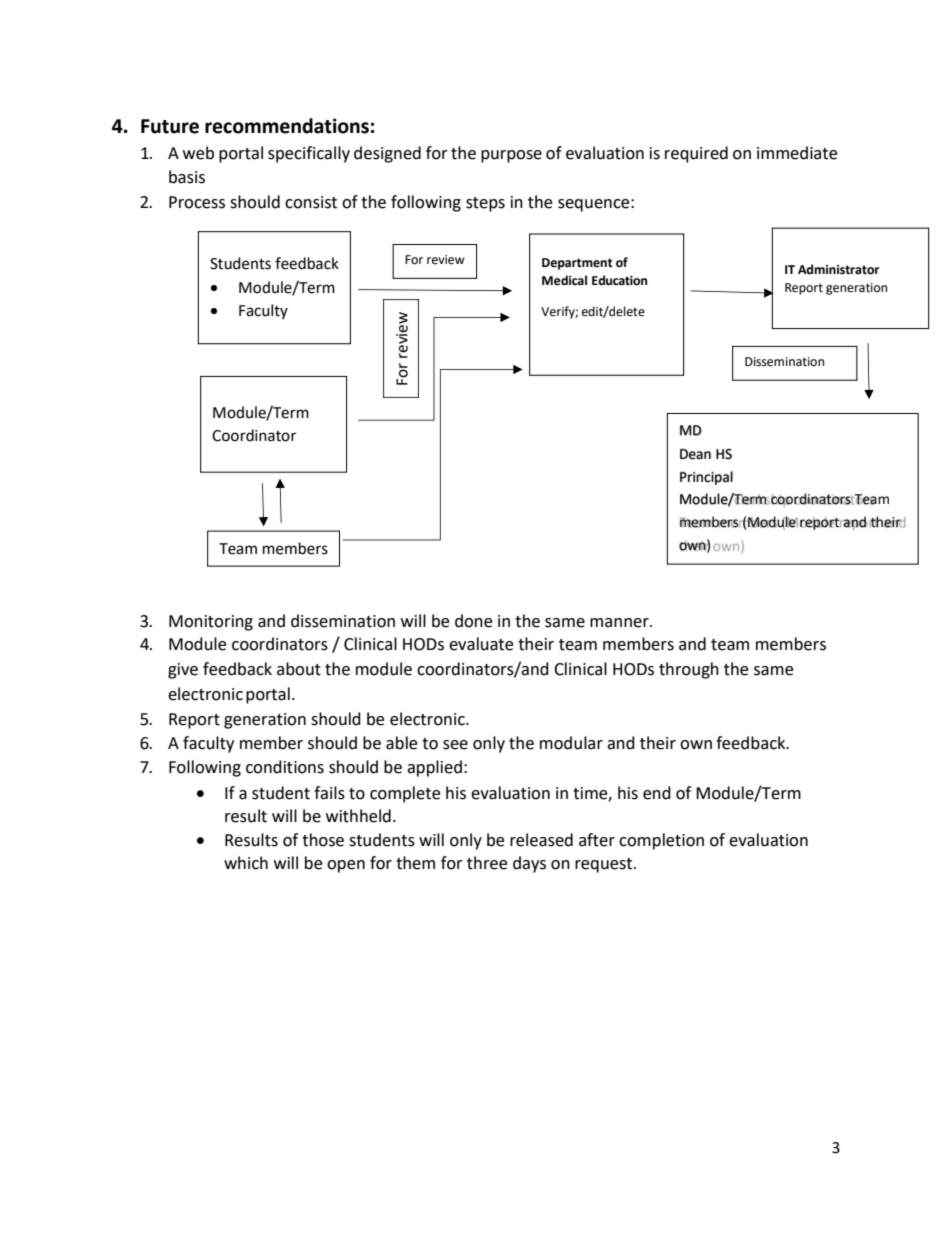 The width and height of the screenshot is (952, 1233). Describe the element at coordinates (511, 156) in the screenshot. I see `purpose` at that location.
